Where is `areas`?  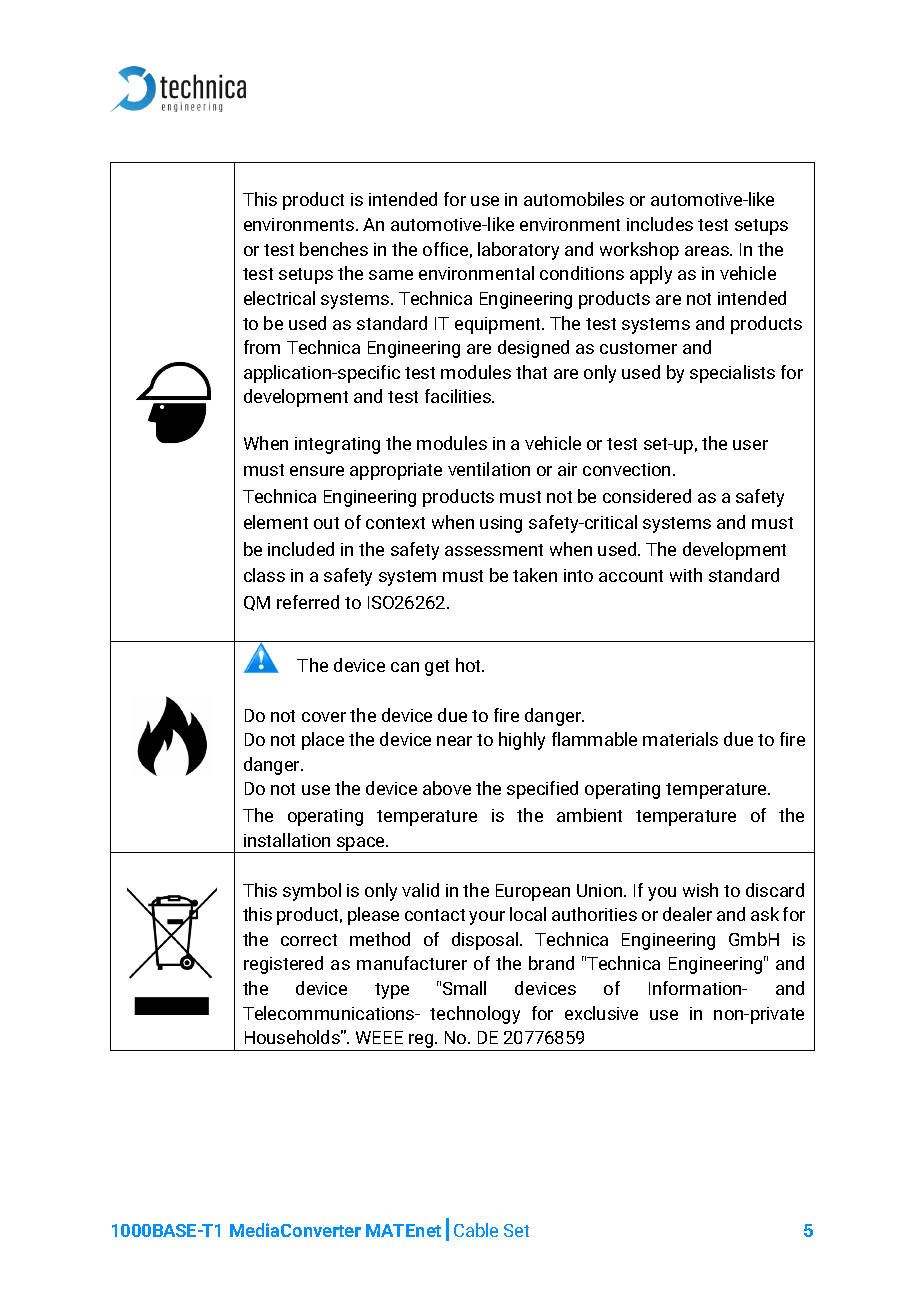
areas is located at coordinates (708, 251).
